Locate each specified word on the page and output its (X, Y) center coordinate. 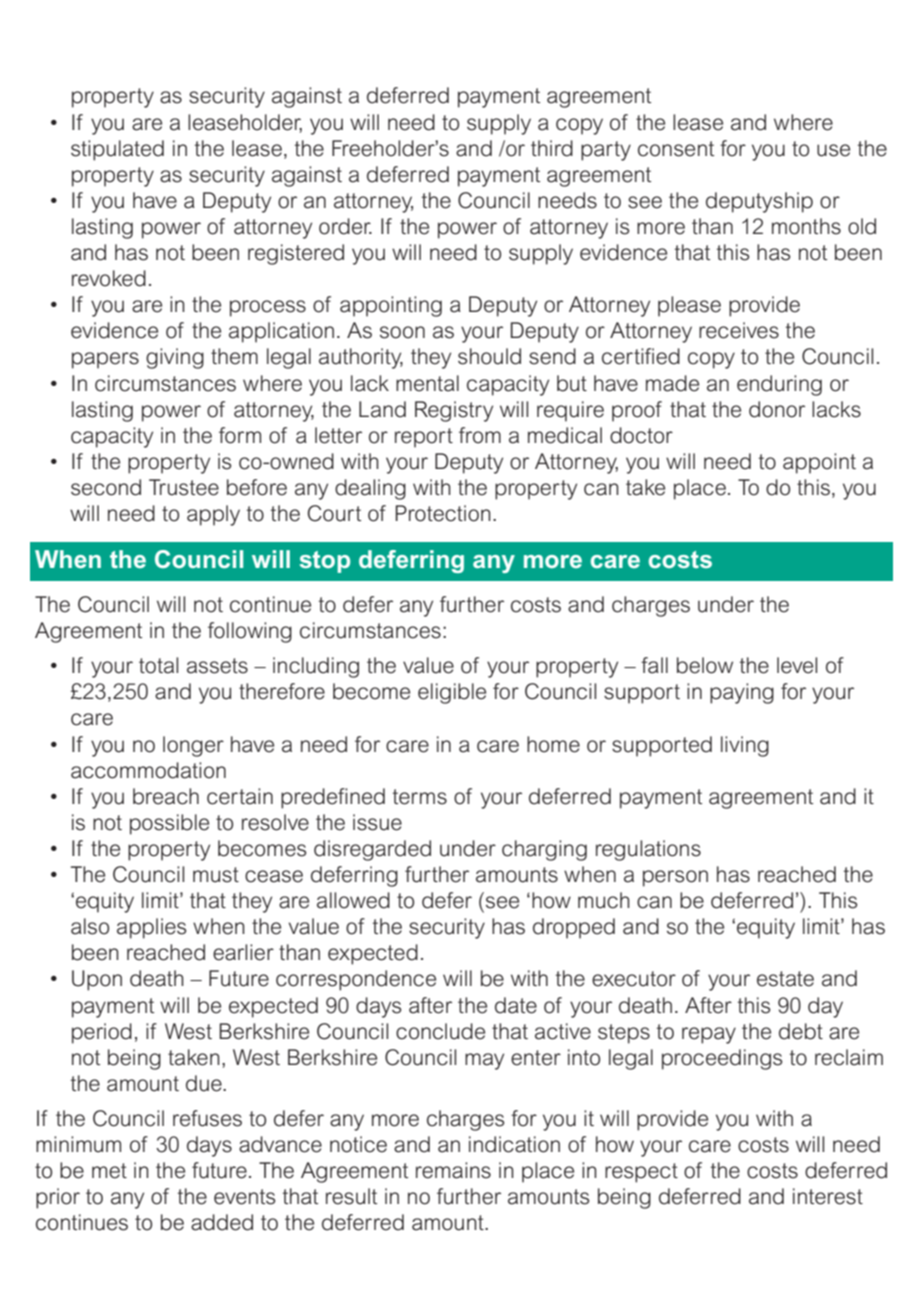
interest (828, 1196)
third (552, 148)
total (158, 665)
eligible (452, 693)
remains (453, 1170)
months (806, 226)
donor (777, 409)
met (109, 1171)
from (480, 435)
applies (151, 928)
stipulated (117, 150)
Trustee (184, 487)
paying (742, 693)
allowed (353, 900)
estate (785, 979)
